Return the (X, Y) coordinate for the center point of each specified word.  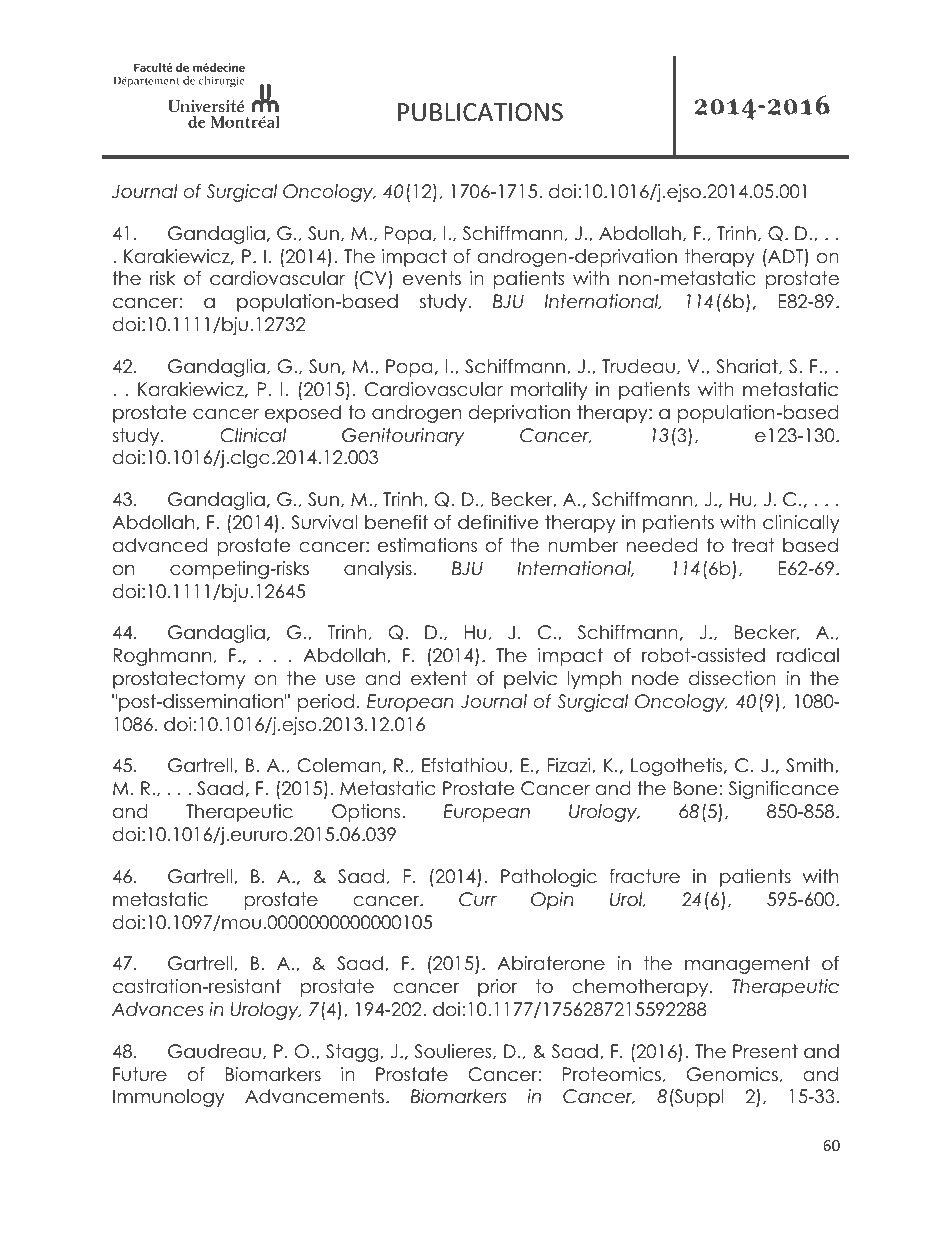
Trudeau (638, 366)
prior (497, 988)
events (432, 278)
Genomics (732, 1074)
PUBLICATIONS (480, 112)
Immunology (169, 1098)
